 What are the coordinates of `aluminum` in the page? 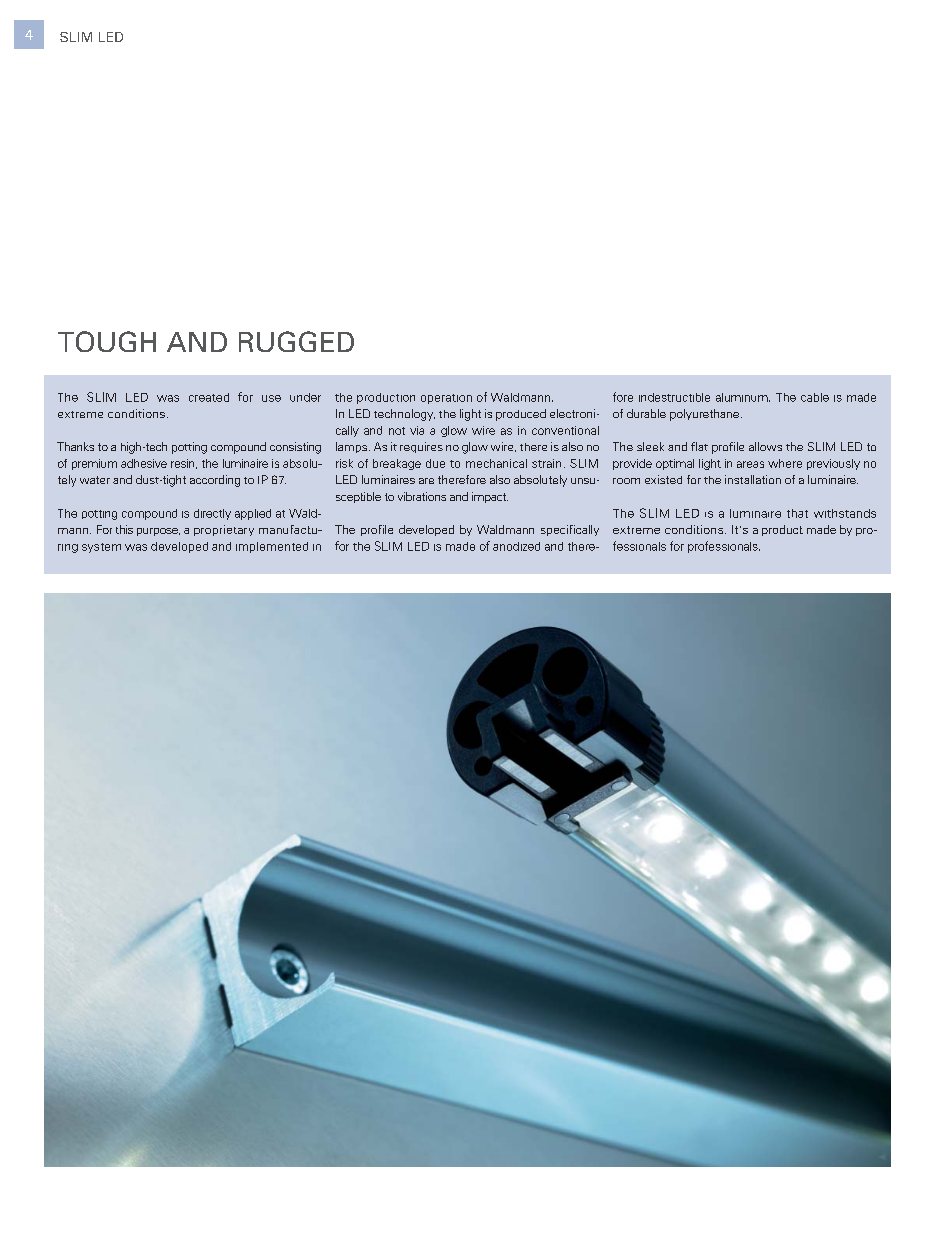 It's located at (743, 397).
